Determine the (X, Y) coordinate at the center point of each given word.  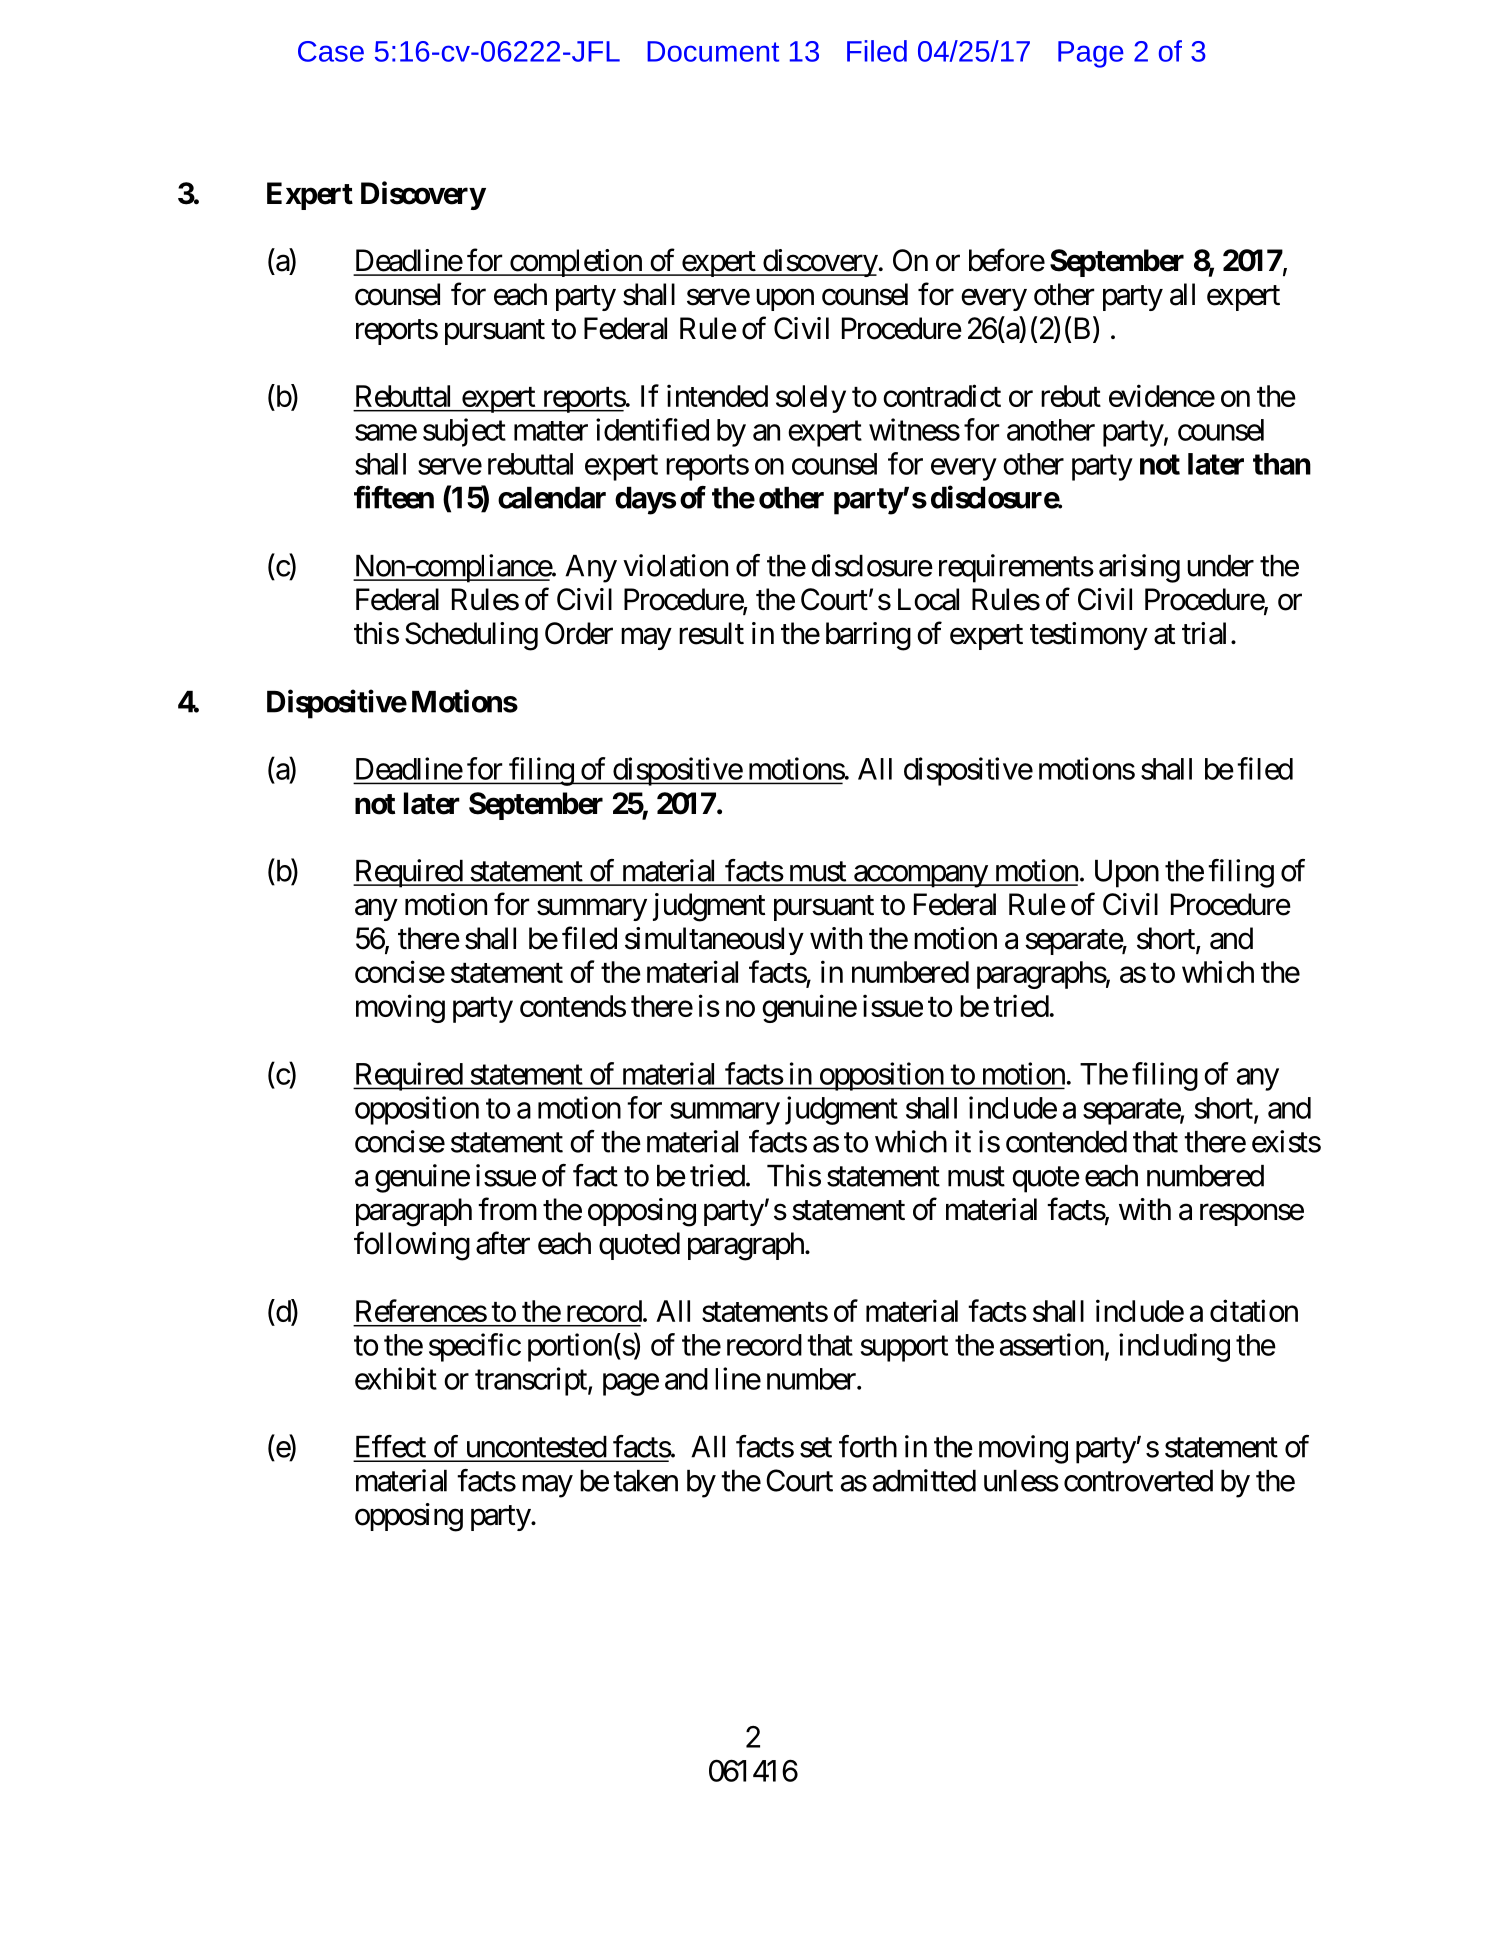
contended (1066, 1142)
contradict (942, 395)
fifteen (394, 497)
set (816, 1448)
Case (331, 51)
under (1220, 566)
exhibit (396, 1378)
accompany (920, 876)
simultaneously (714, 941)
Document (713, 51)
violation (675, 565)
